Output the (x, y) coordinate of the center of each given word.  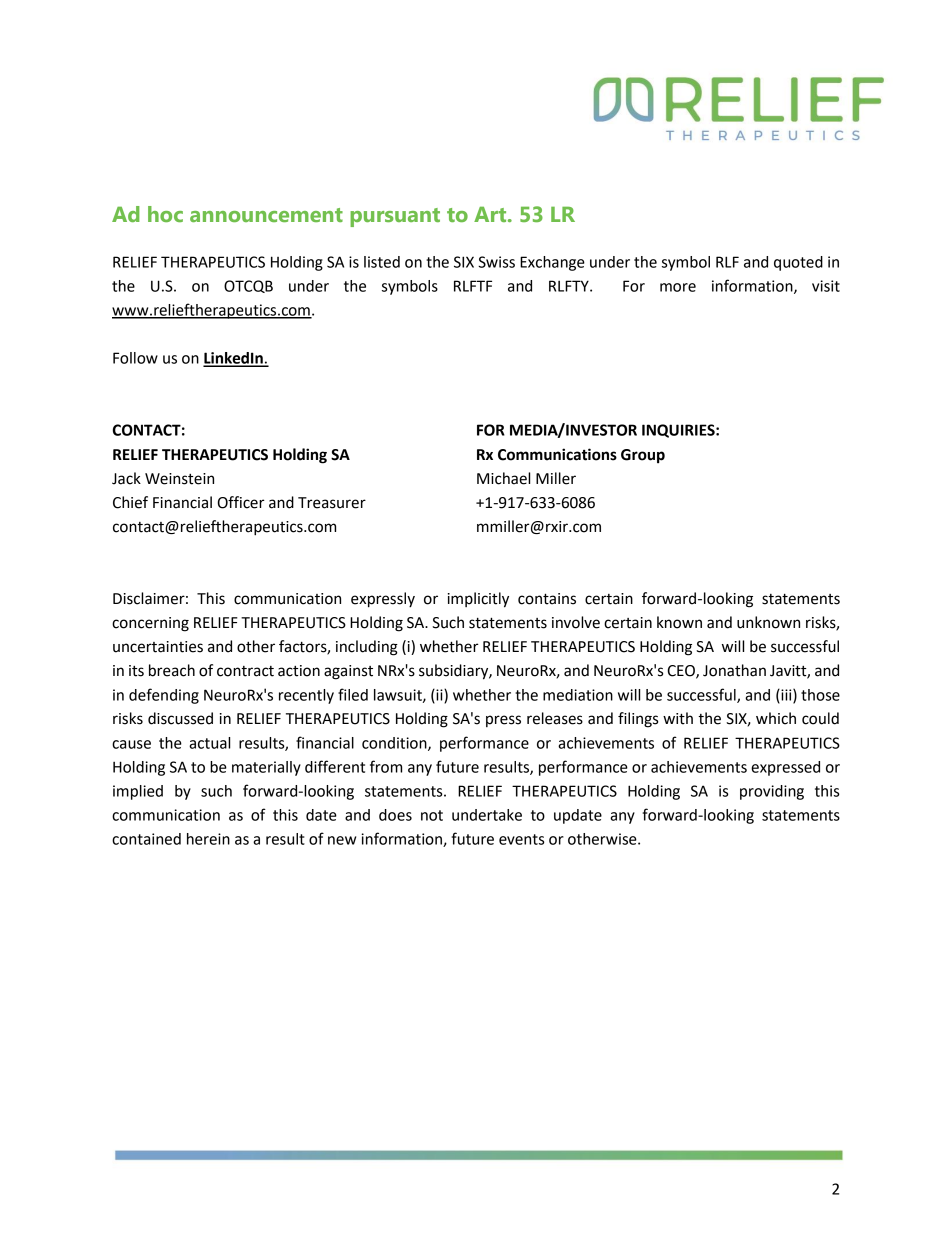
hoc (165, 214)
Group (643, 456)
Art (491, 214)
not (432, 815)
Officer (241, 502)
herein (208, 839)
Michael (503, 478)
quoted (798, 263)
